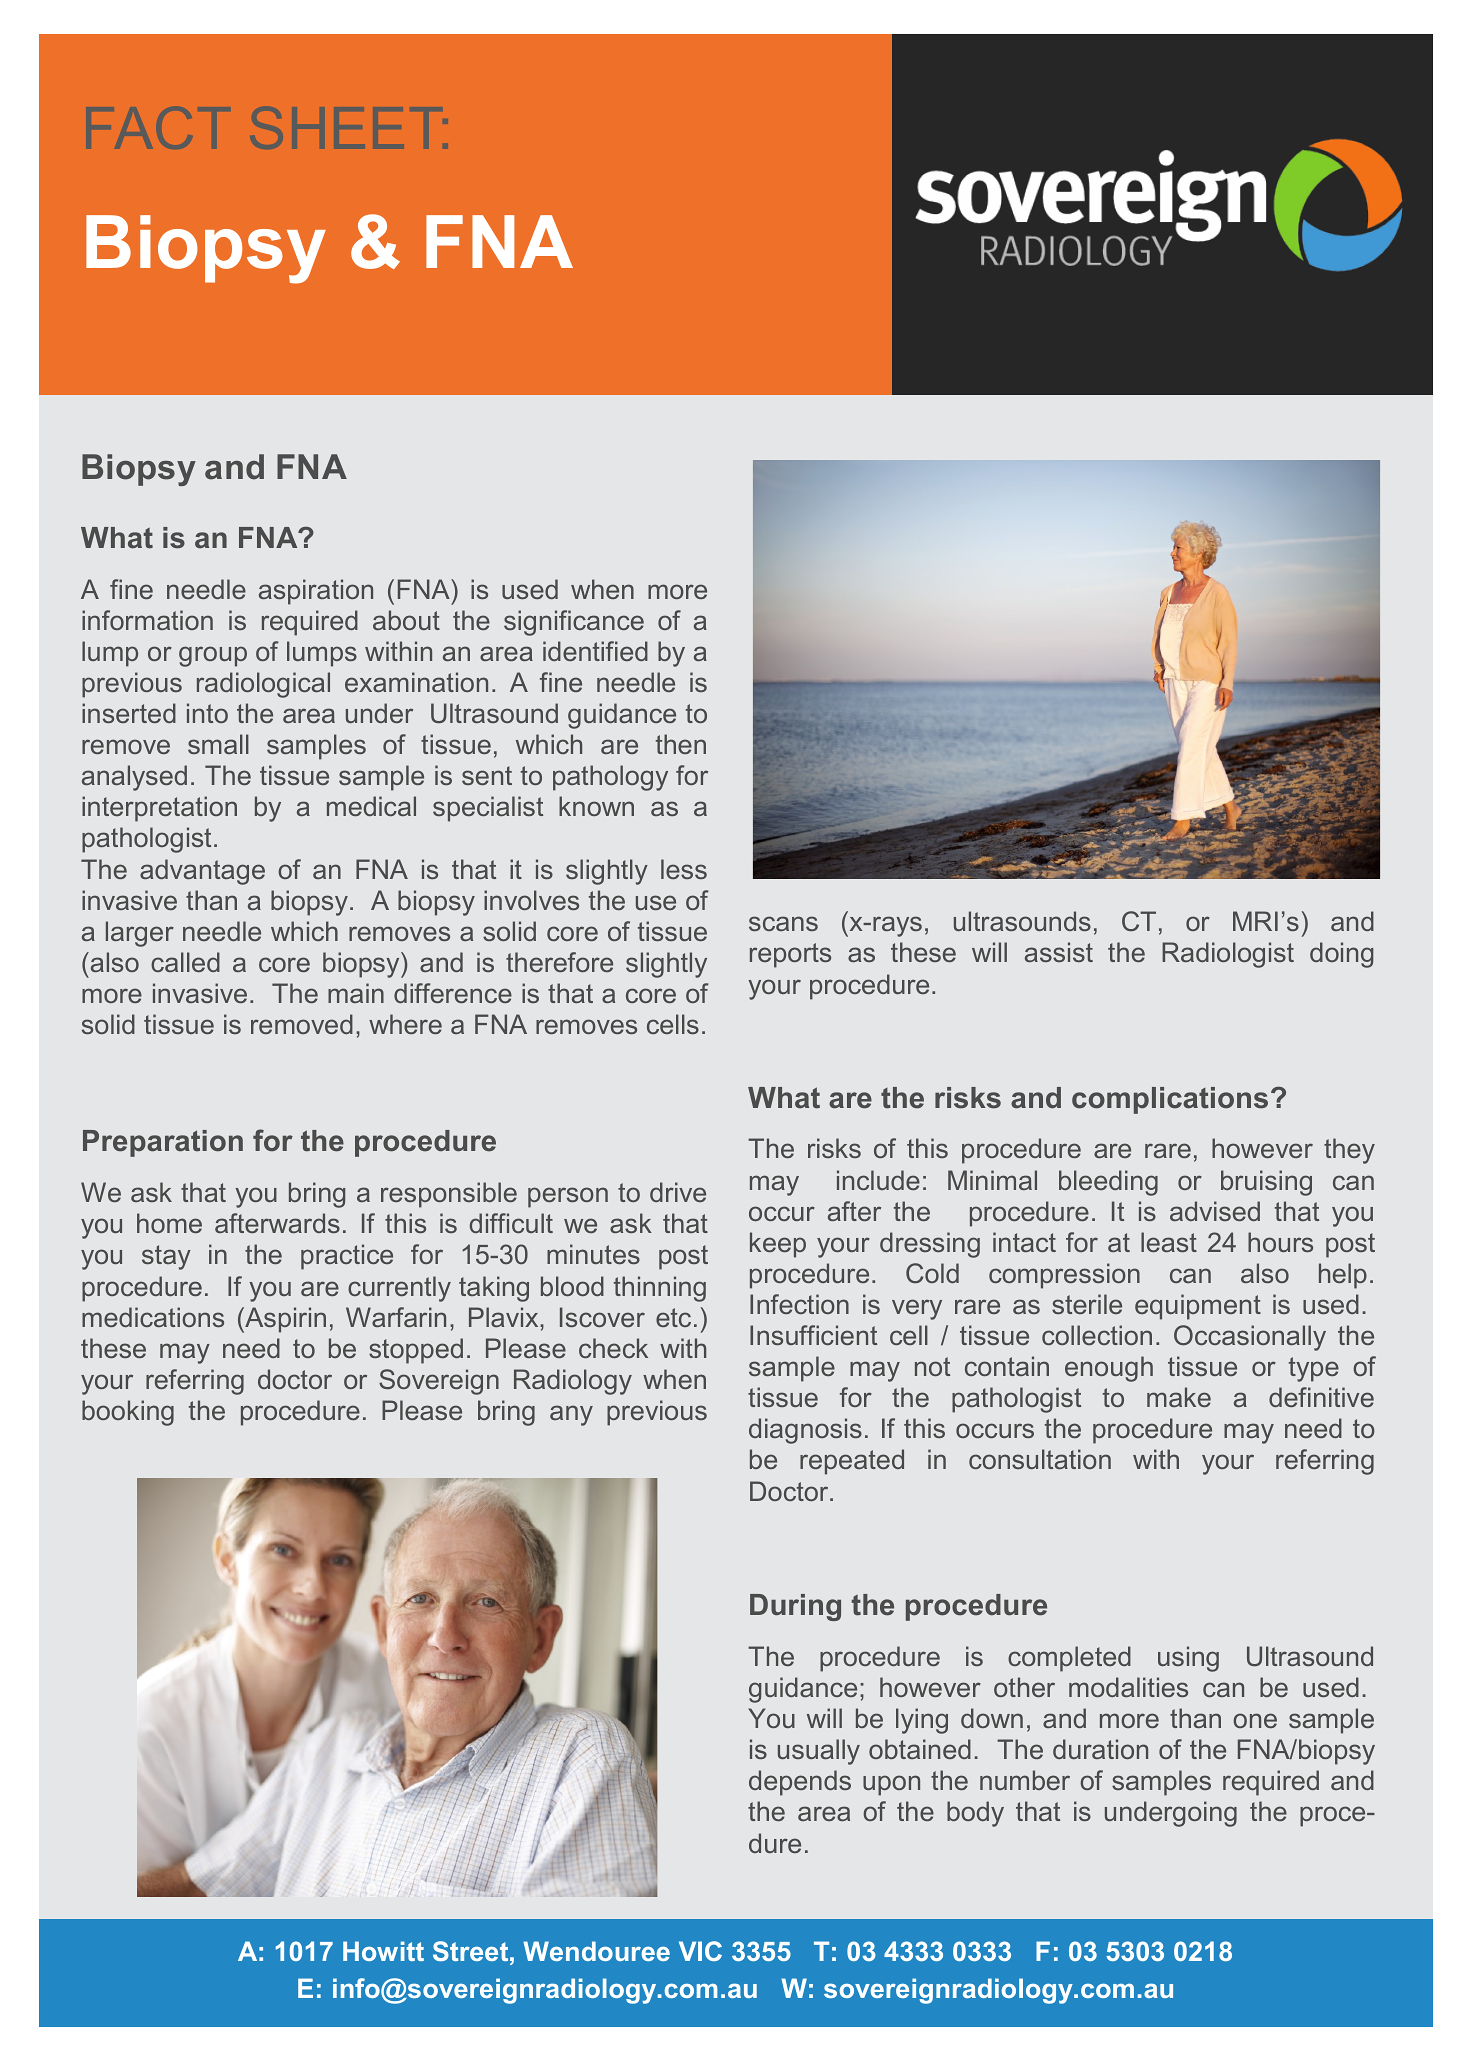 Image resolution: width=1464 pixels, height=2071 pixels. I want to click on group, so click(213, 656).
